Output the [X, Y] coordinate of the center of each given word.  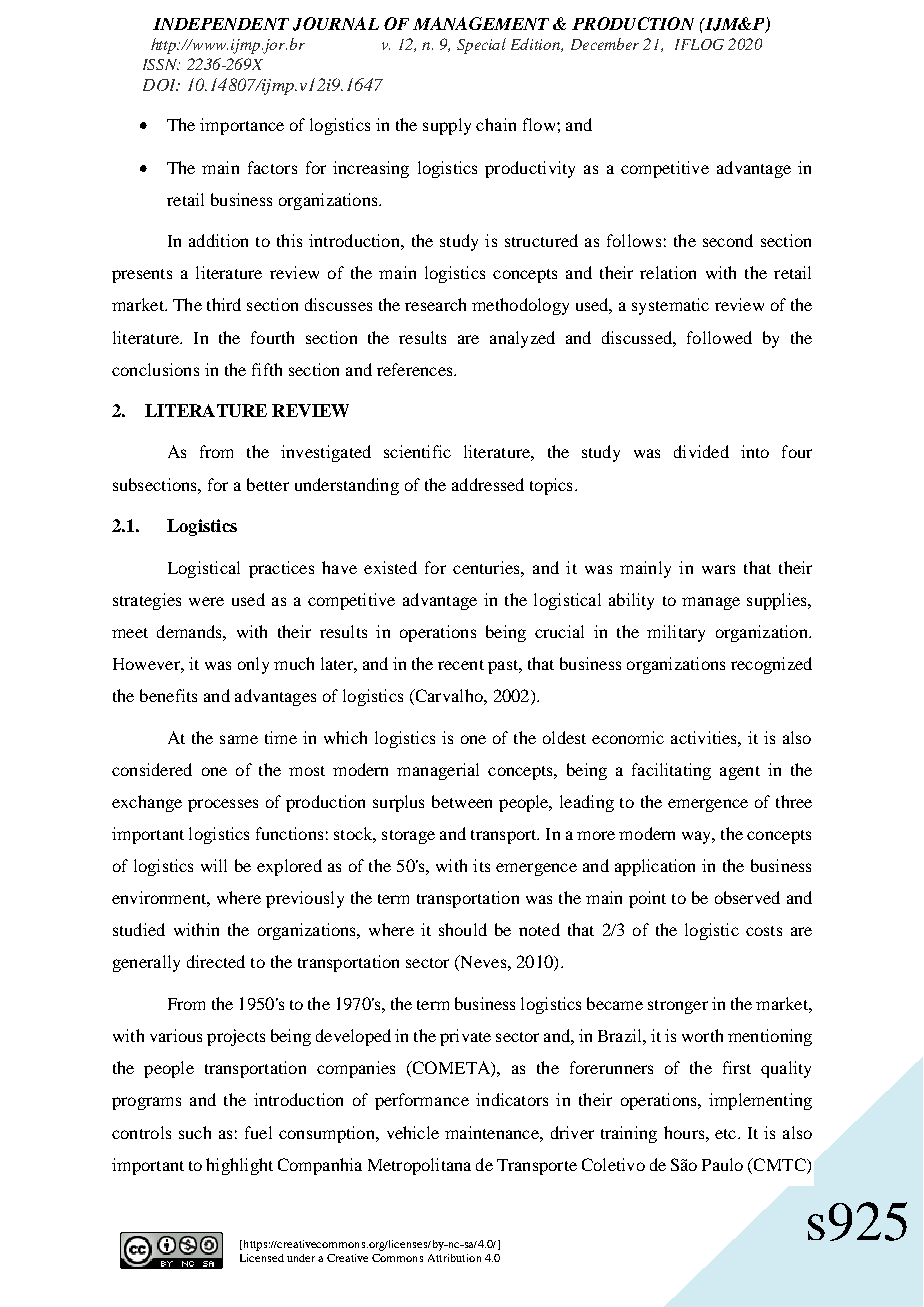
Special [481, 46]
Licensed [262, 1258]
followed [719, 337]
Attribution [454, 1258]
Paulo [722, 1164]
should [463, 929]
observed [747, 897]
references [416, 369]
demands [190, 631]
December [605, 44]
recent [461, 665]
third [224, 304]
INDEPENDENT [221, 24]
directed [216, 961]
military [676, 633]
